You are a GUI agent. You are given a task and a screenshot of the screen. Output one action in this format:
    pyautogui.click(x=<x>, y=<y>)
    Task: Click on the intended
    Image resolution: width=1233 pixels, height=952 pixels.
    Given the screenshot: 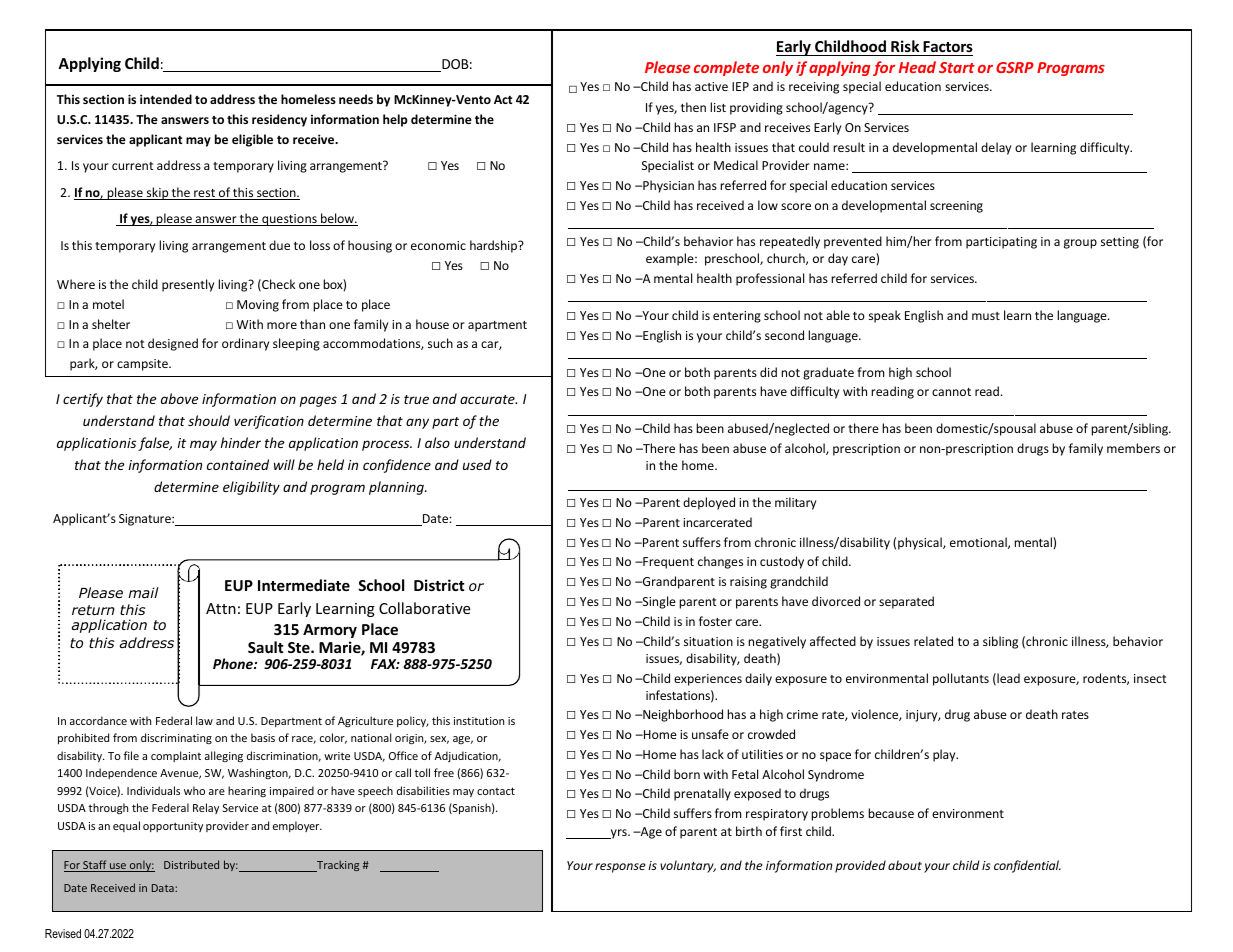 What is the action you would take?
    pyautogui.click(x=166, y=99)
